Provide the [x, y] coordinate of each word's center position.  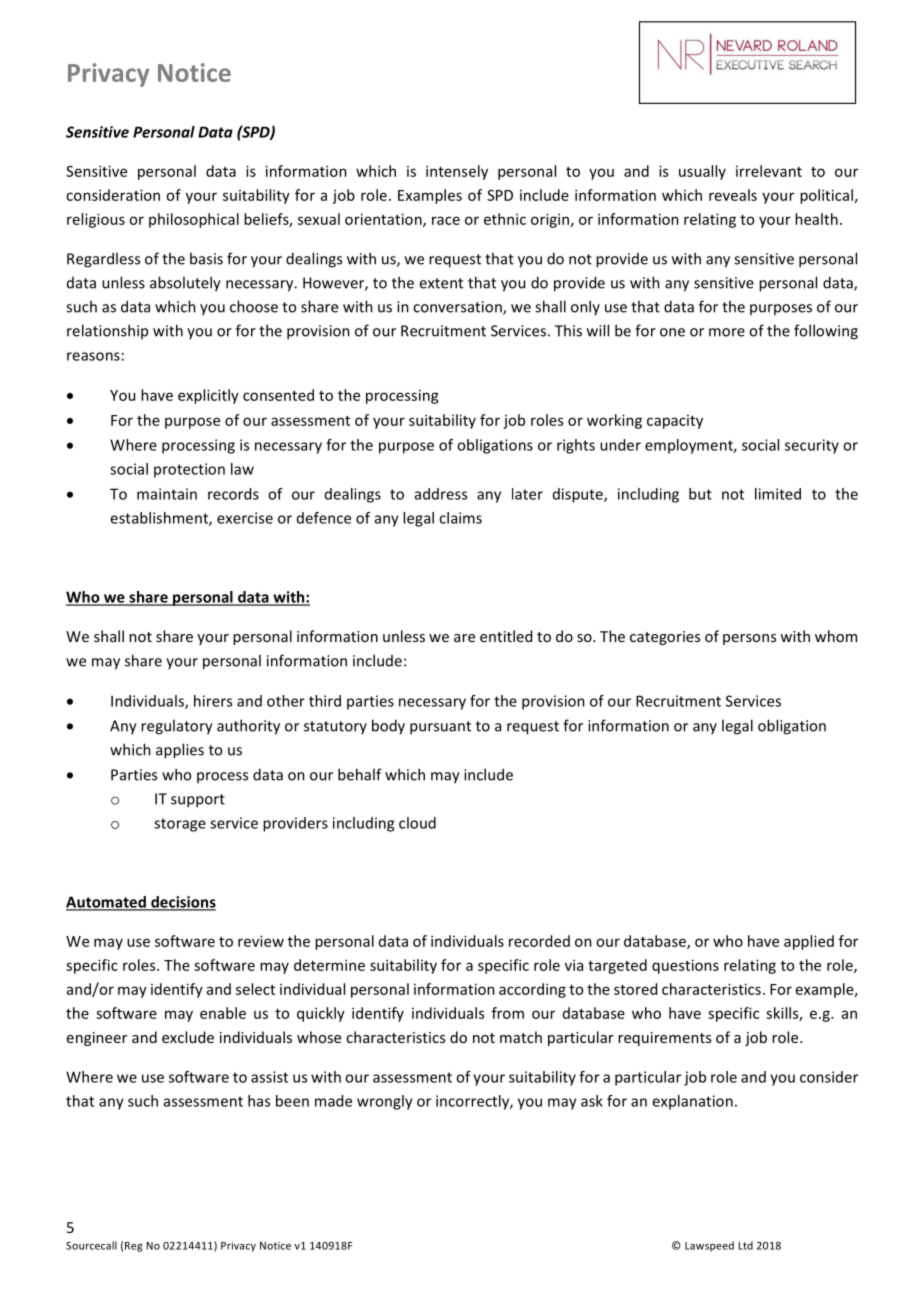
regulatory [177, 727]
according [532, 990]
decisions [182, 903]
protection [189, 470]
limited [778, 494]
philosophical [194, 220]
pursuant [440, 728]
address [441, 494]
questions [685, 966]
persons [749, 639]
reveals [733, 195]
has [259, 1101]
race [446, 220]
